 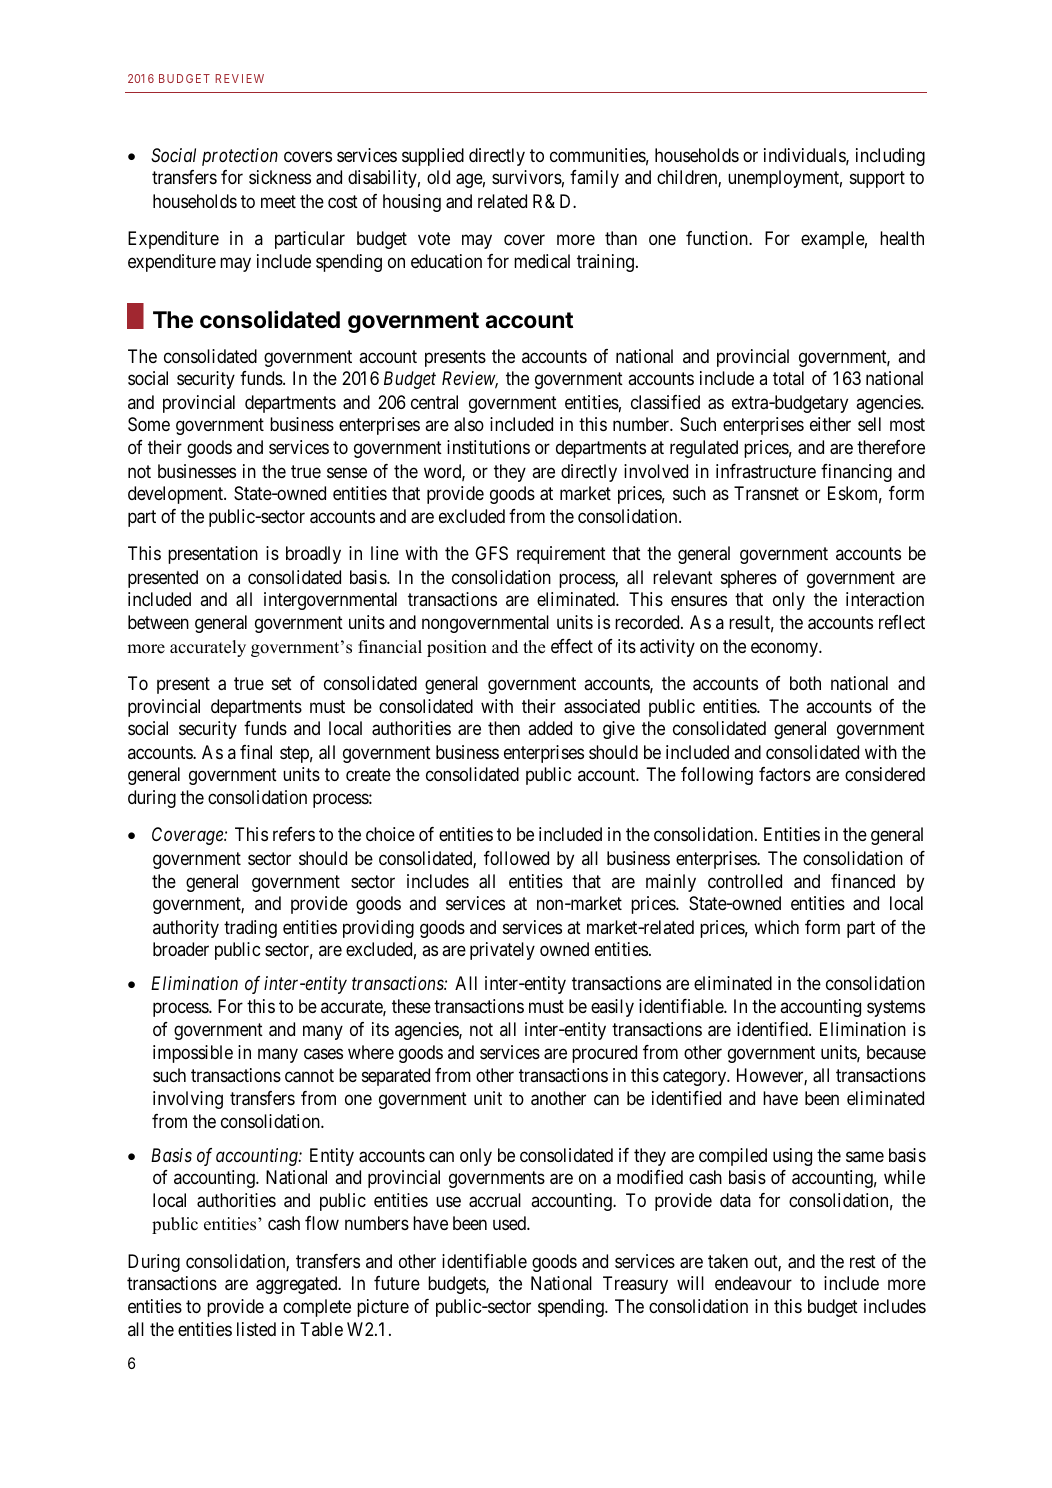 I want to click on impossible, so click(x=193, y=1054).
